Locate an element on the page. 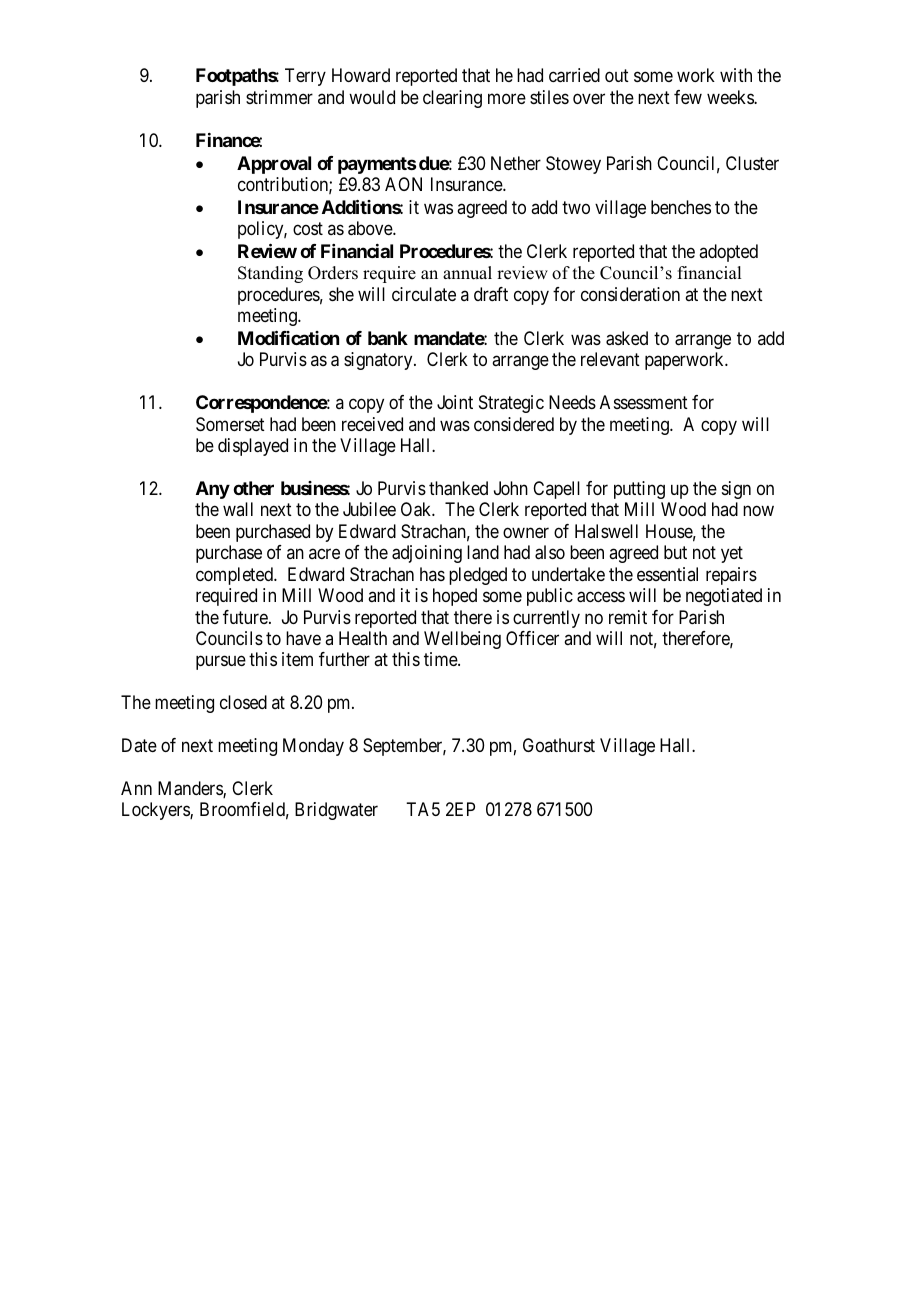  adopted is located at coordinates (728, 253).
